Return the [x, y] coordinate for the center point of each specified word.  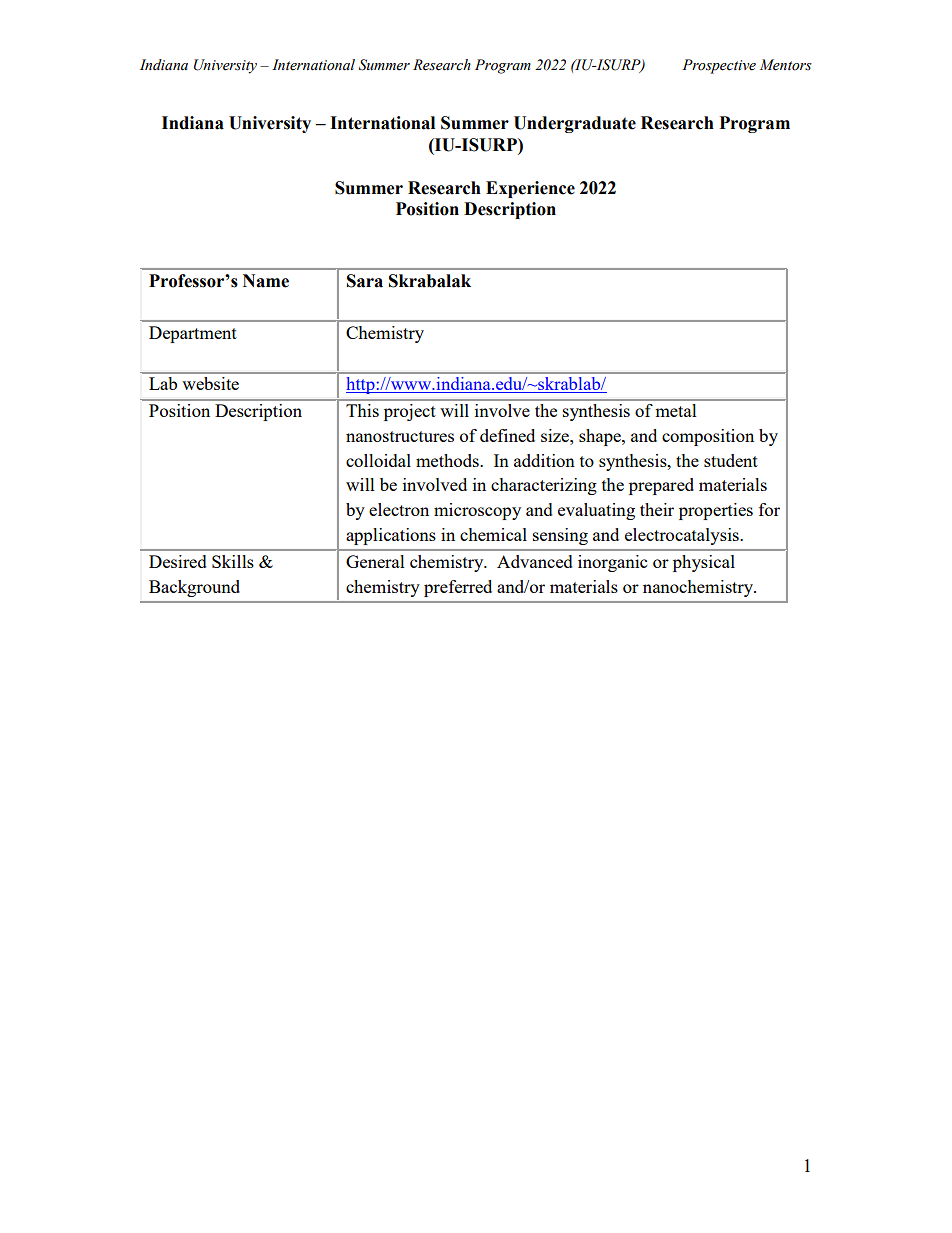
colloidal [378, 460]
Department [193, 334]
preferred [458, 588]
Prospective [719, 66]
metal [676, 410]
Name [266, 281]
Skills [233, 561]
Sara [365, 281]
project [410, 412]
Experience [530, 189]
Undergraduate [575, 124]
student [731, 460]
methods [448, 460]
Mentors [786, 65]
